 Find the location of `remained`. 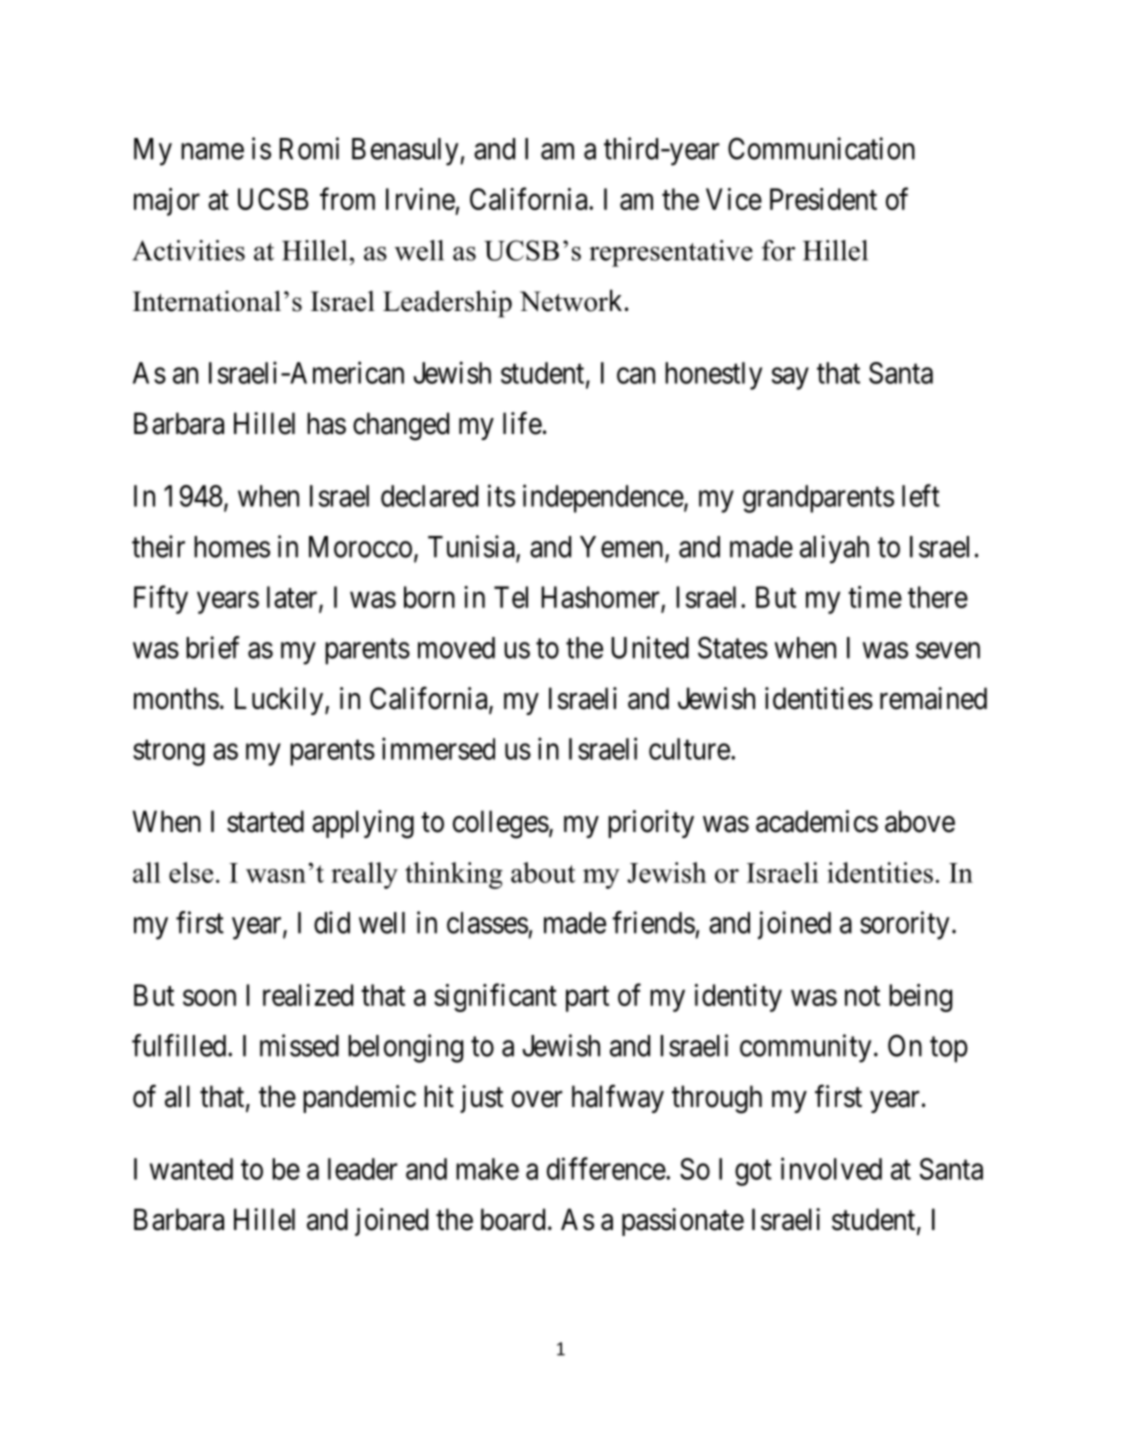

remained is located at coordinates (933, 698).
